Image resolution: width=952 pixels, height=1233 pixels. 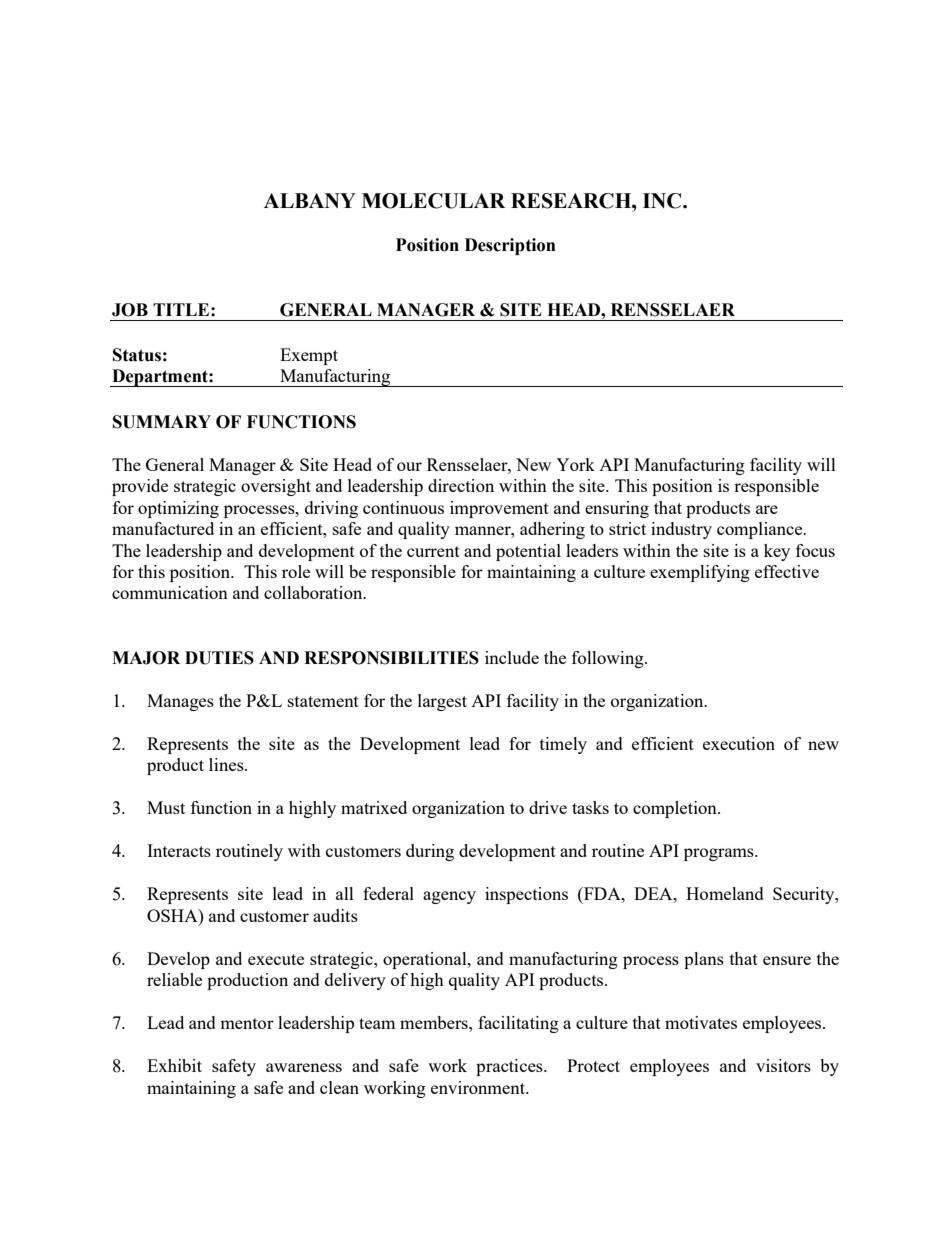 I want to click on ALBANY, so click(x=310, y=200).
